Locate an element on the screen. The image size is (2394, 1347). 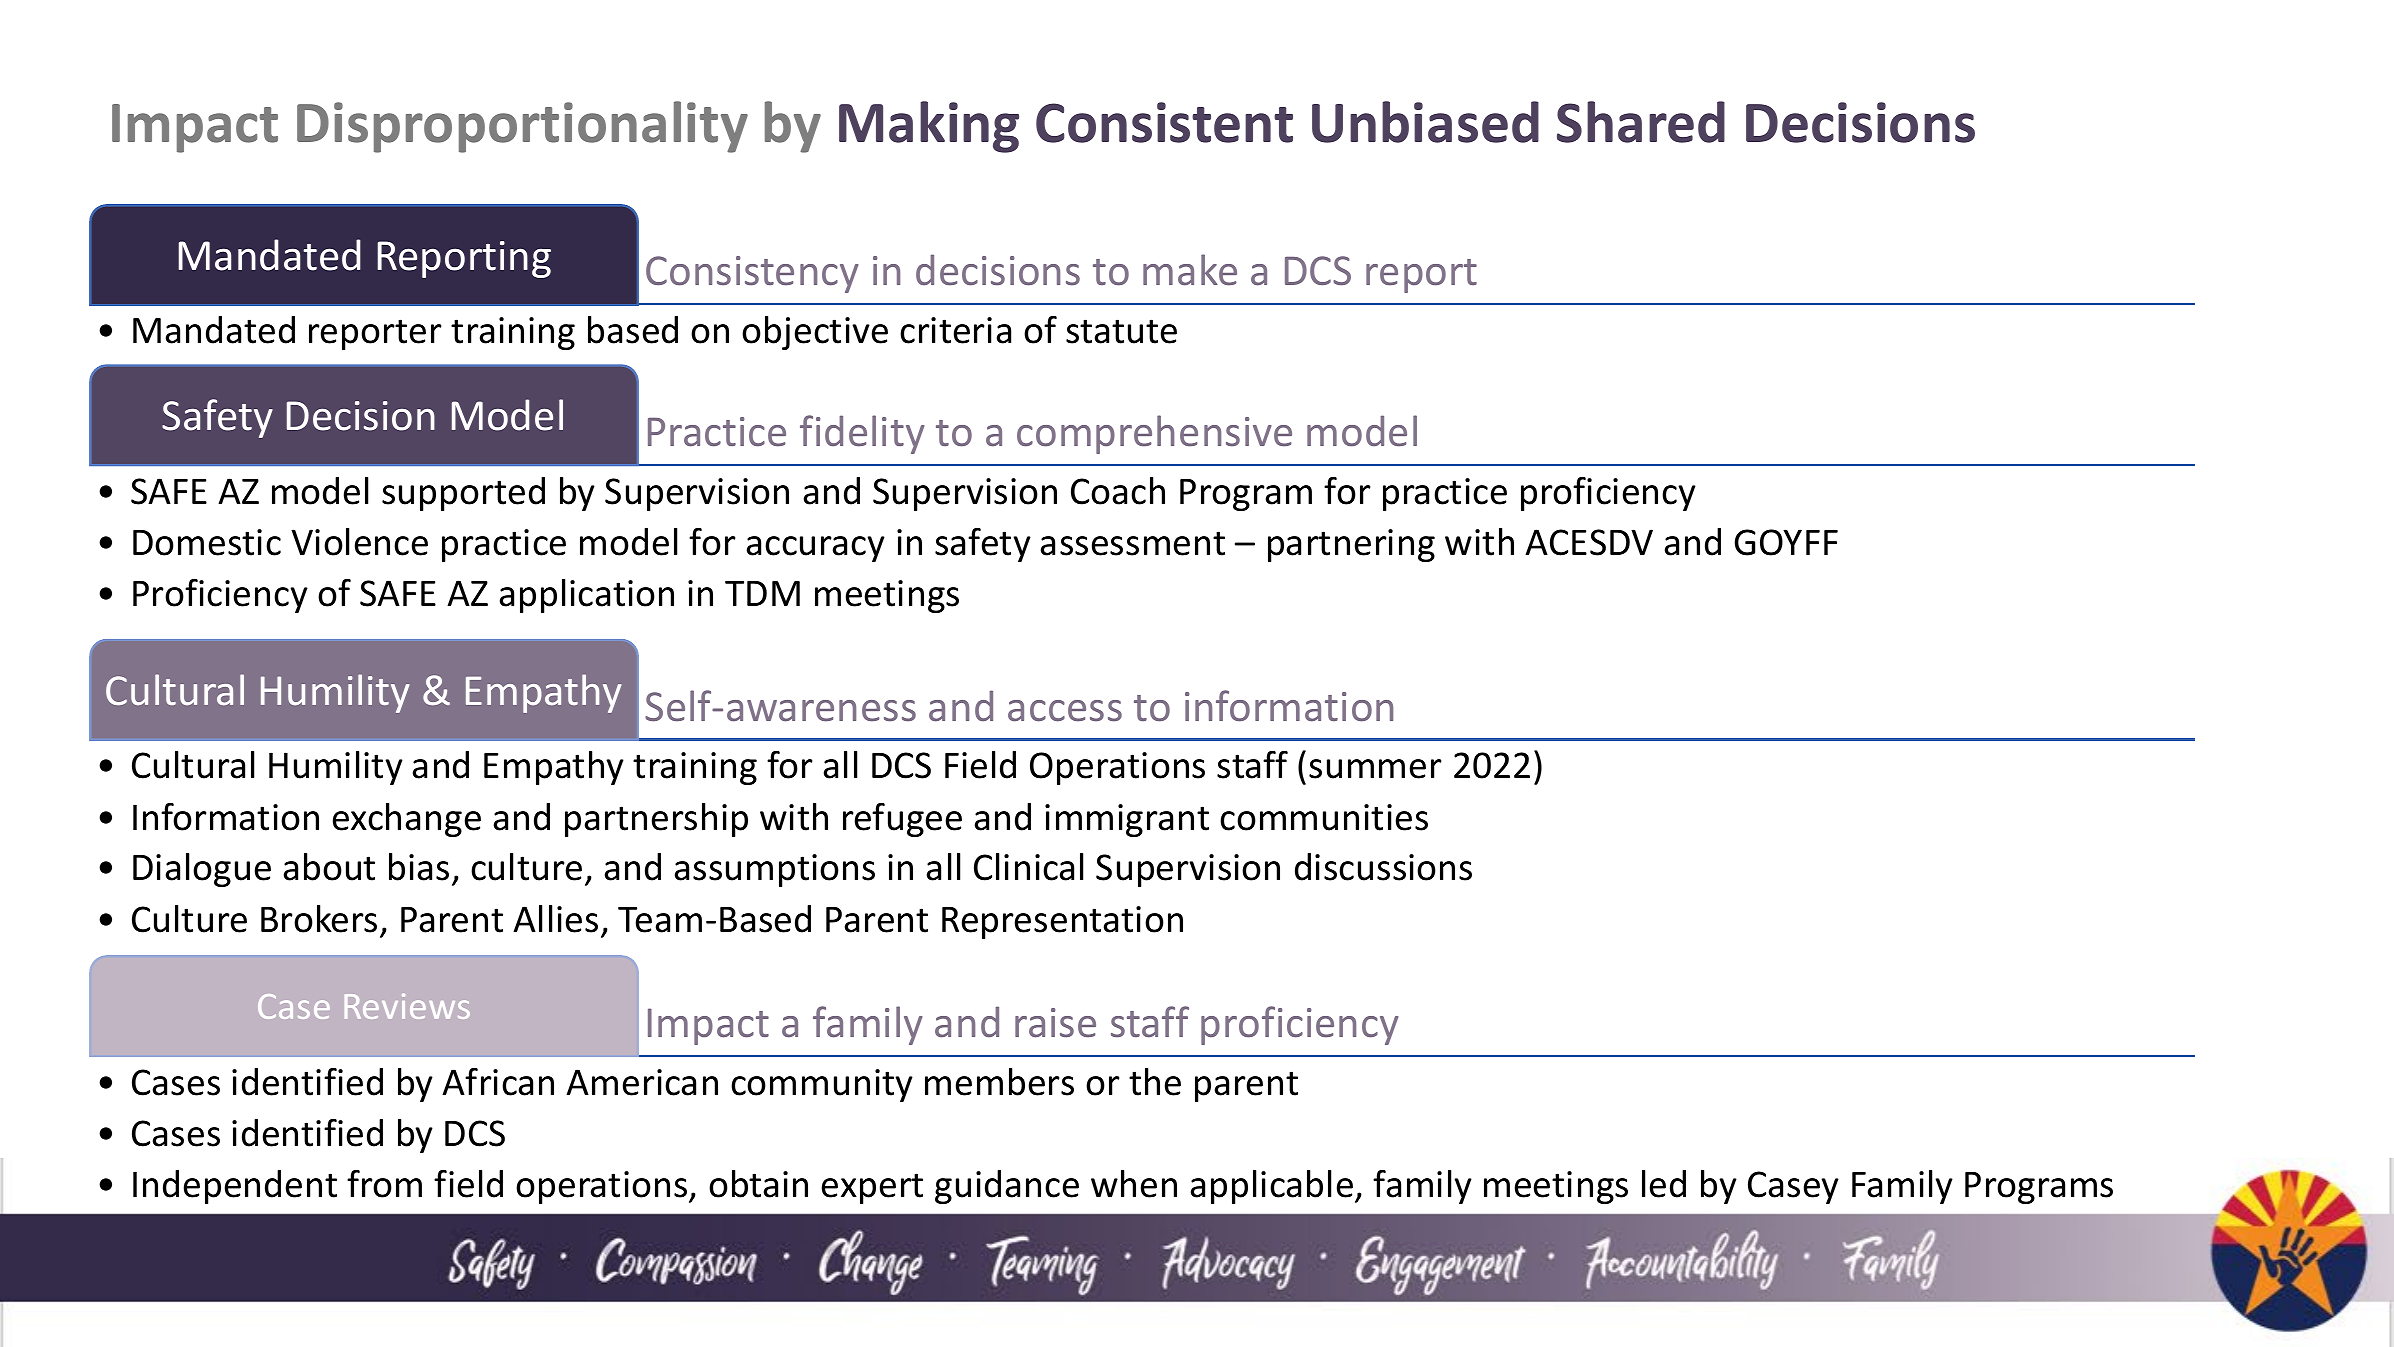
from is located at coordinates (384, 1183).
